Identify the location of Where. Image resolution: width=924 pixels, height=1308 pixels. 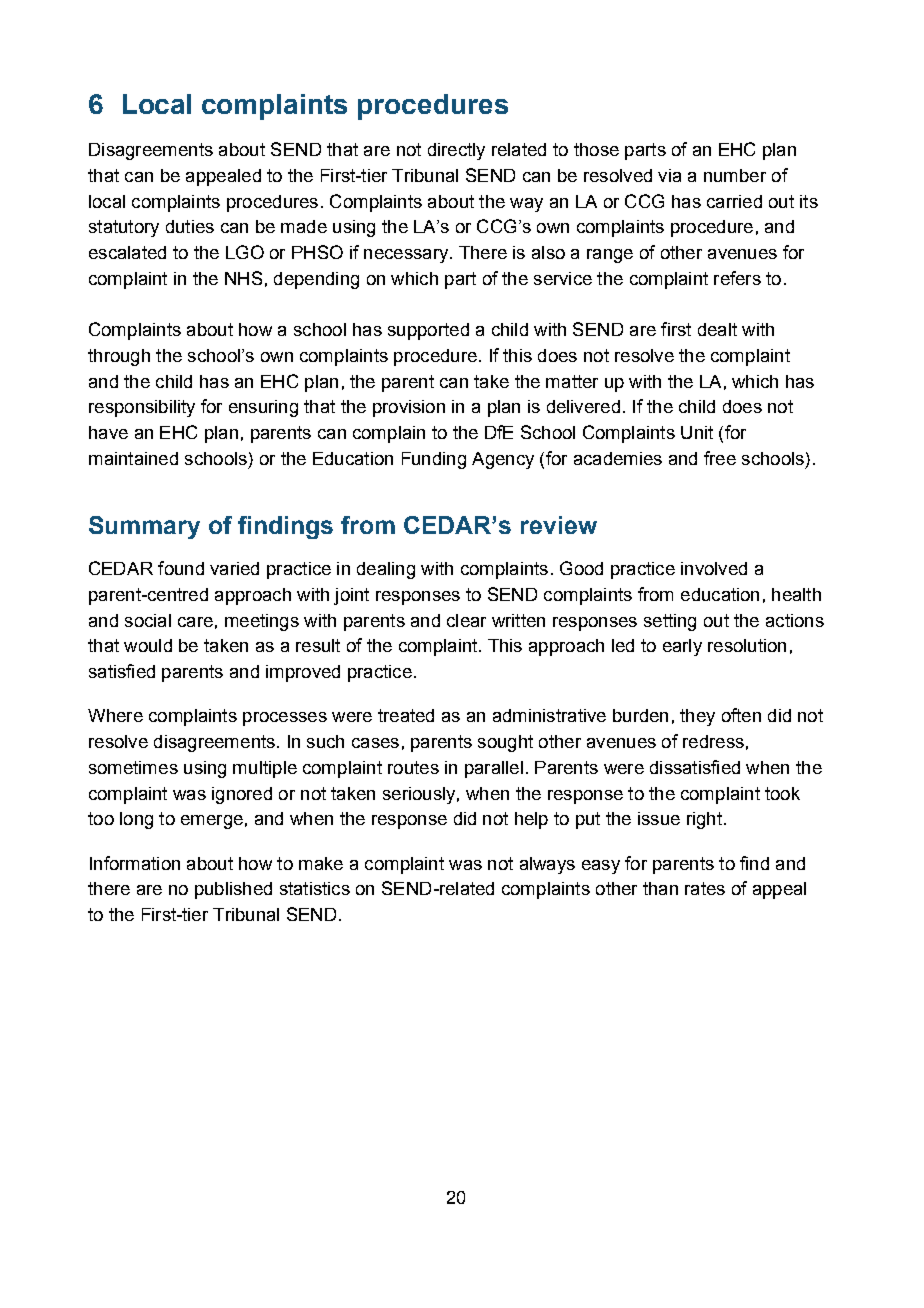
(115, 715).
